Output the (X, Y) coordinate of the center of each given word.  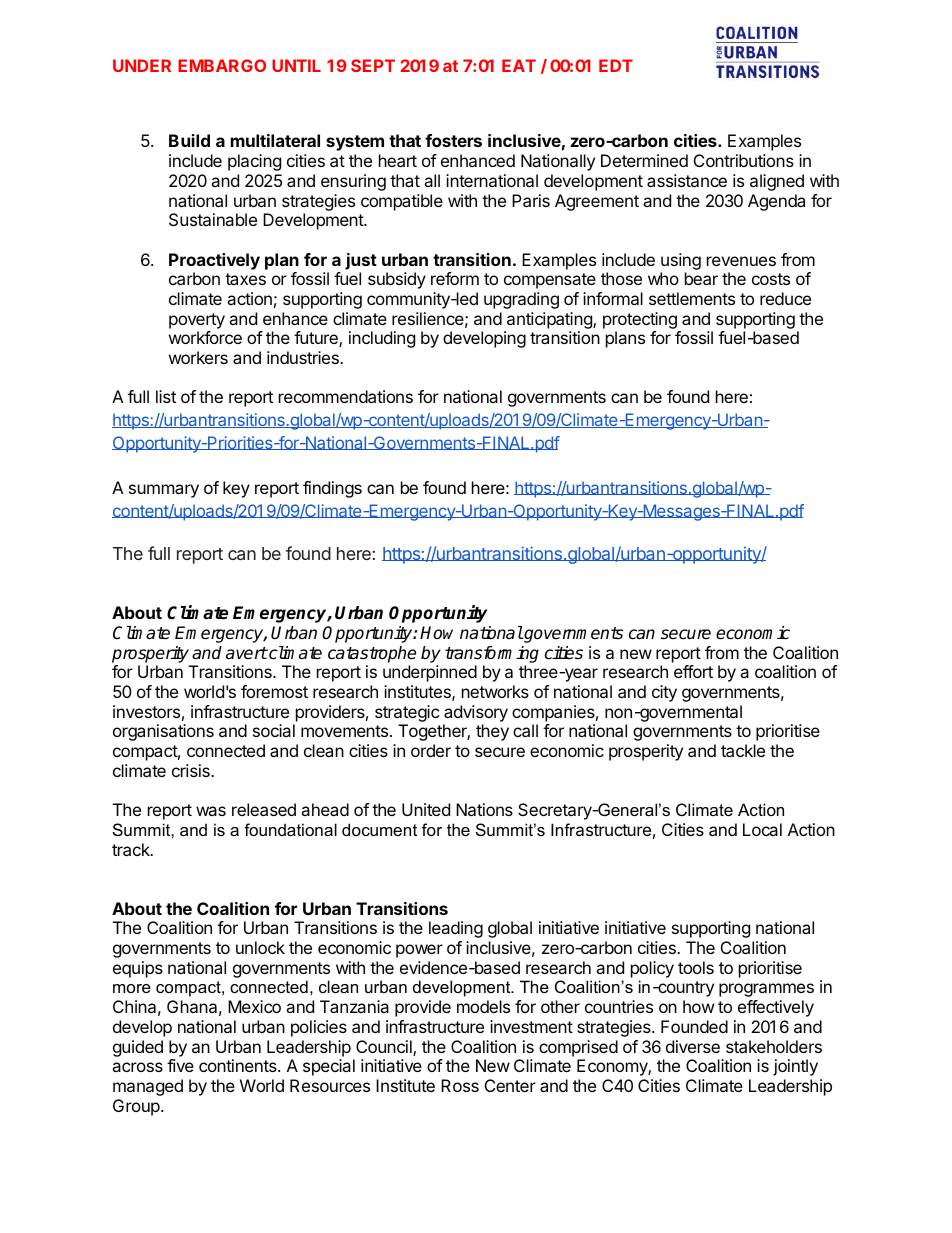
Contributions (744, 160)
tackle (743, 750)
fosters (453, 140)
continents (239, 1065)
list (166, 396)
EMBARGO (222, 65)
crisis (192, 770)
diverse (693, 1046)
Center (510, 1085)
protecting (641, 322)
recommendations (346, 396)
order (431, 750)
